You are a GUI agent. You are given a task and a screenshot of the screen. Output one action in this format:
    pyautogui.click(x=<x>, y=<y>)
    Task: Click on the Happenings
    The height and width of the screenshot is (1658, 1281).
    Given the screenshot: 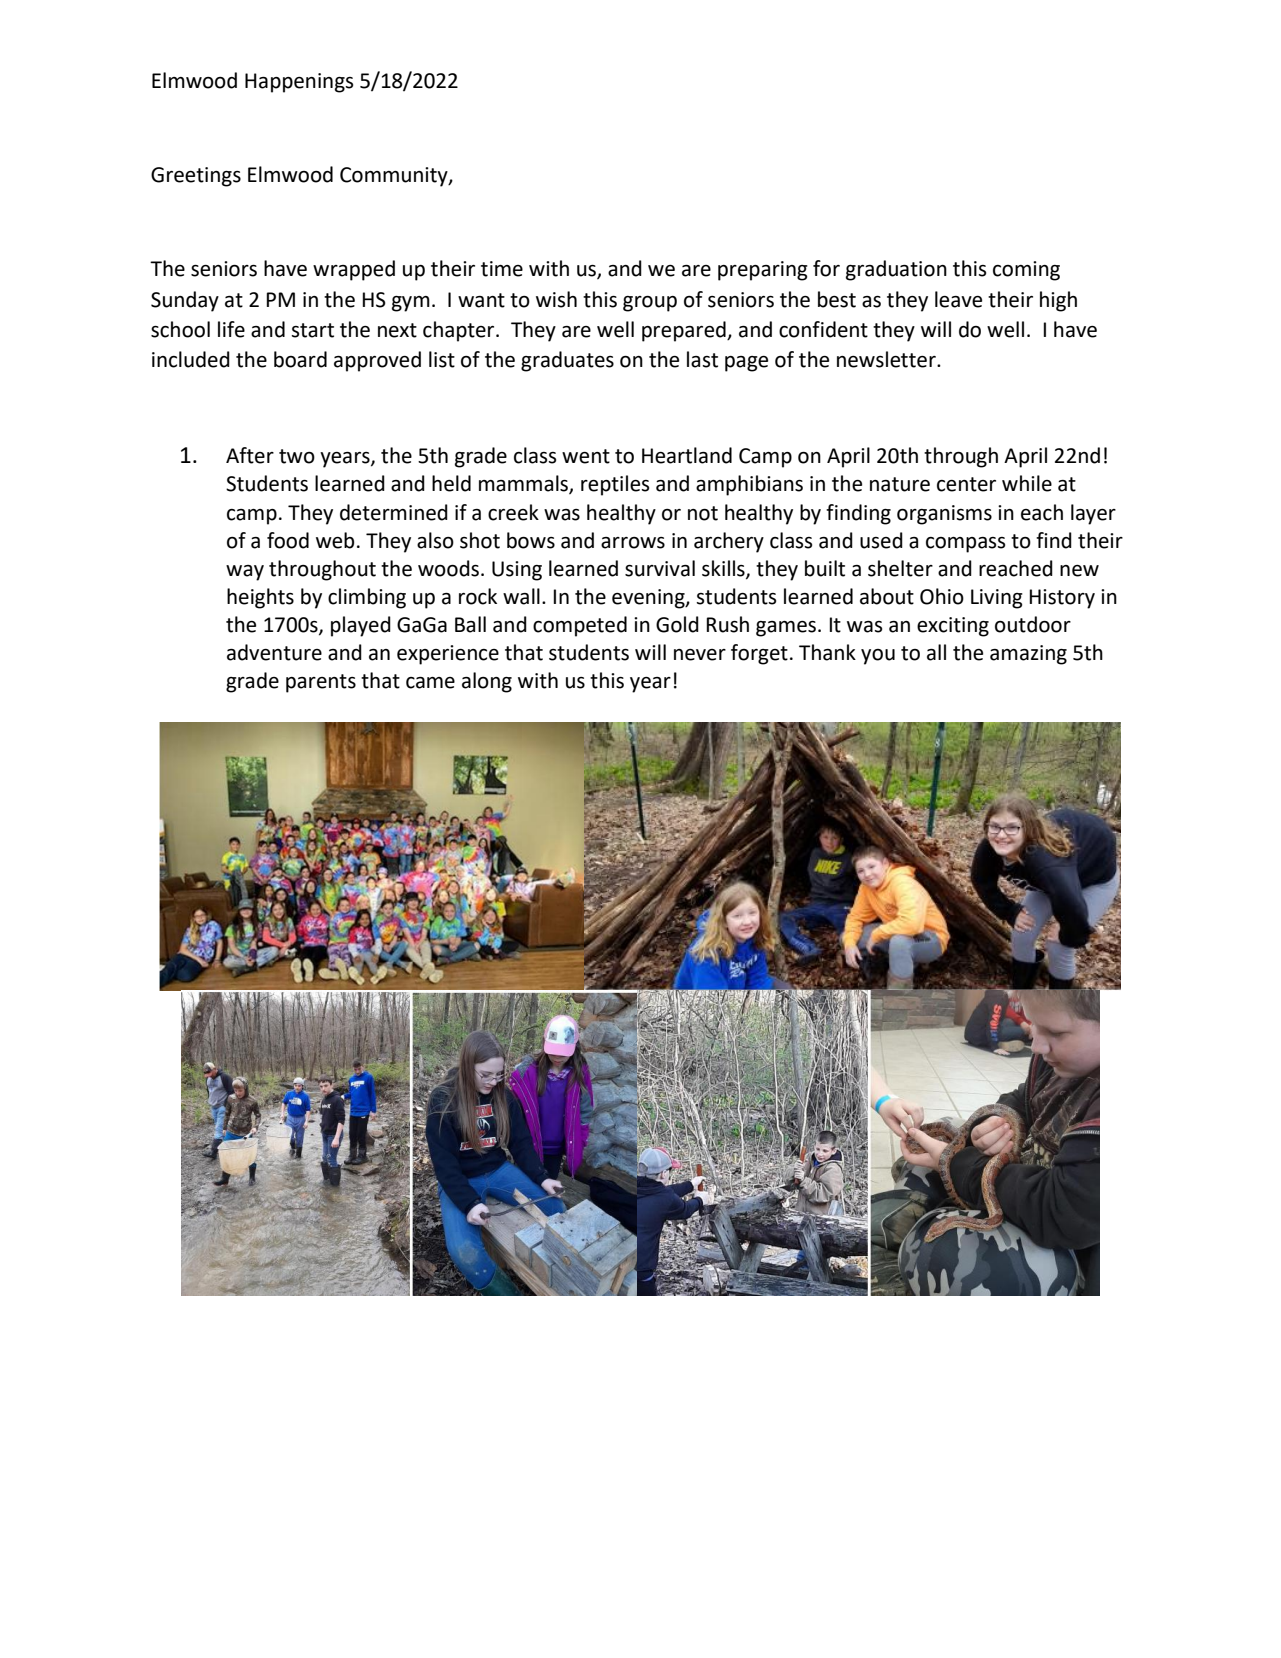 What is the action you would take?
    pyautogui.click(x=299, y=83)
